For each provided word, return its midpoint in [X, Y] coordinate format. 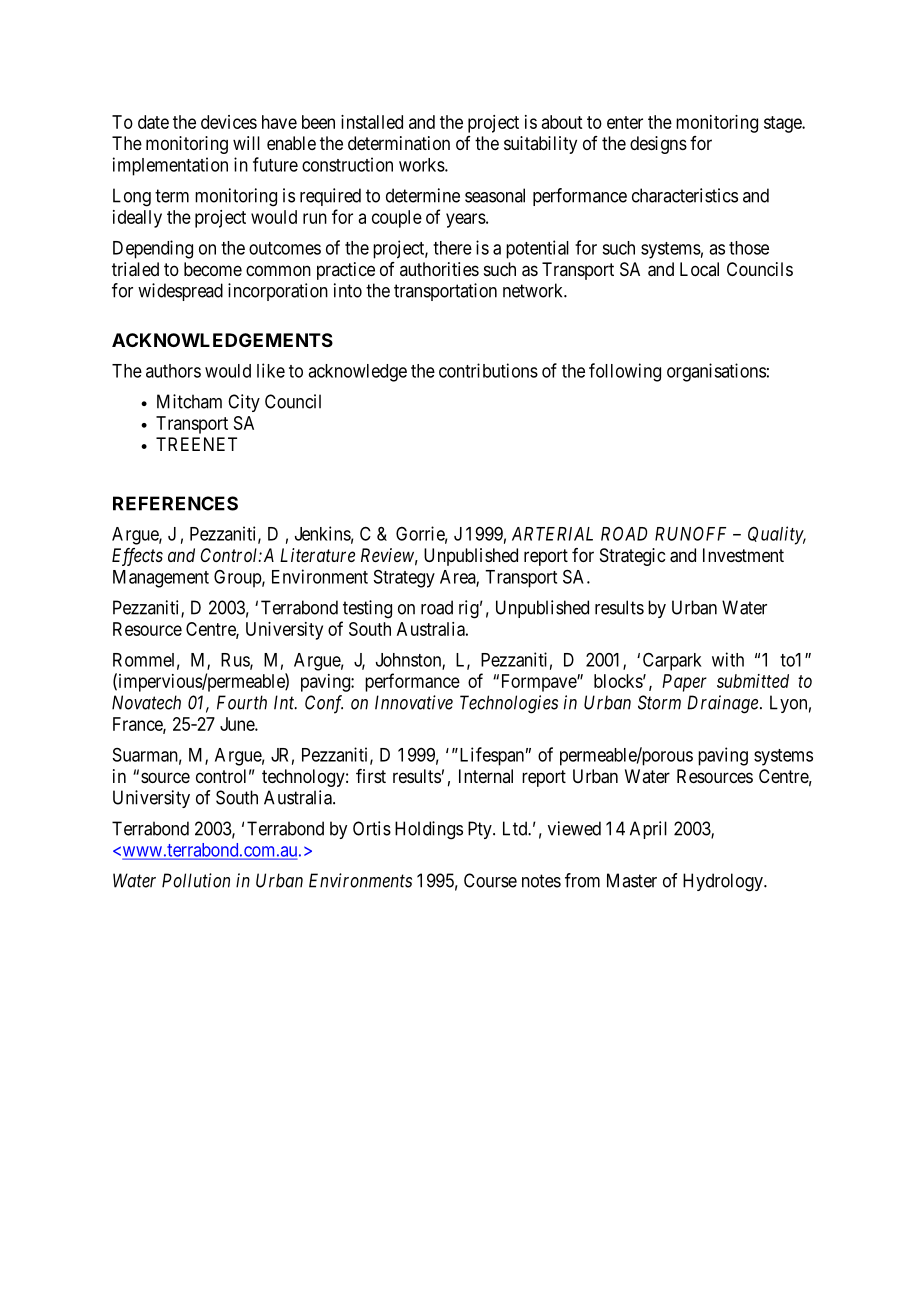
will [246, 143]
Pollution [196, 880]
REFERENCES [175, 503]
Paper [684, 683]
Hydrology [724, 882]
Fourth [242, 702]
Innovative [414, 702]
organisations [716, 372]
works [422, 165]
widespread [180, 292]
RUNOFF [690, 534]
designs [658, 145]
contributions [488, 370]
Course [490, 880]
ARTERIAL [552, 534]
